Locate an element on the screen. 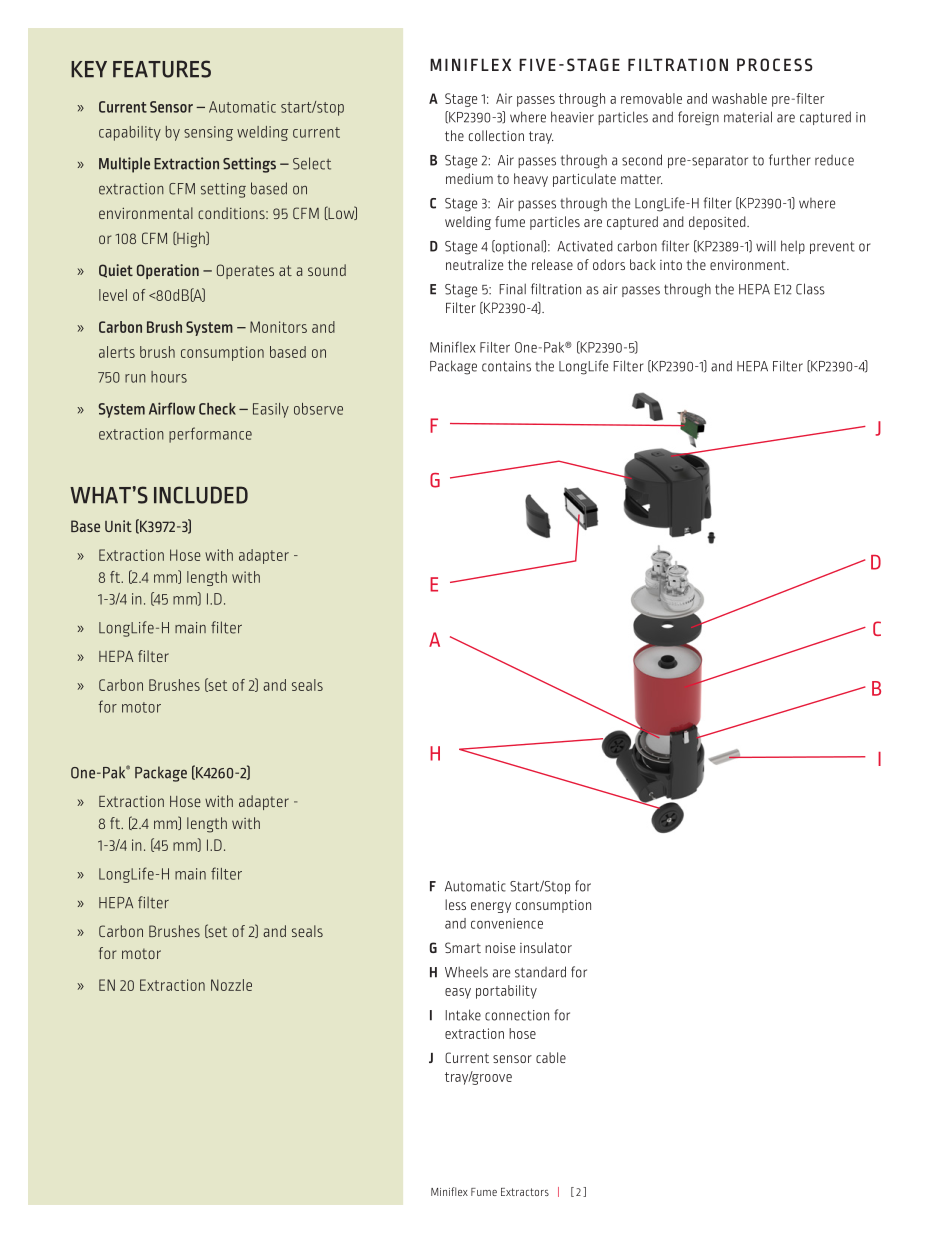 The image size is (952, 1233). Wheels is located at coordinates (466, 972).
